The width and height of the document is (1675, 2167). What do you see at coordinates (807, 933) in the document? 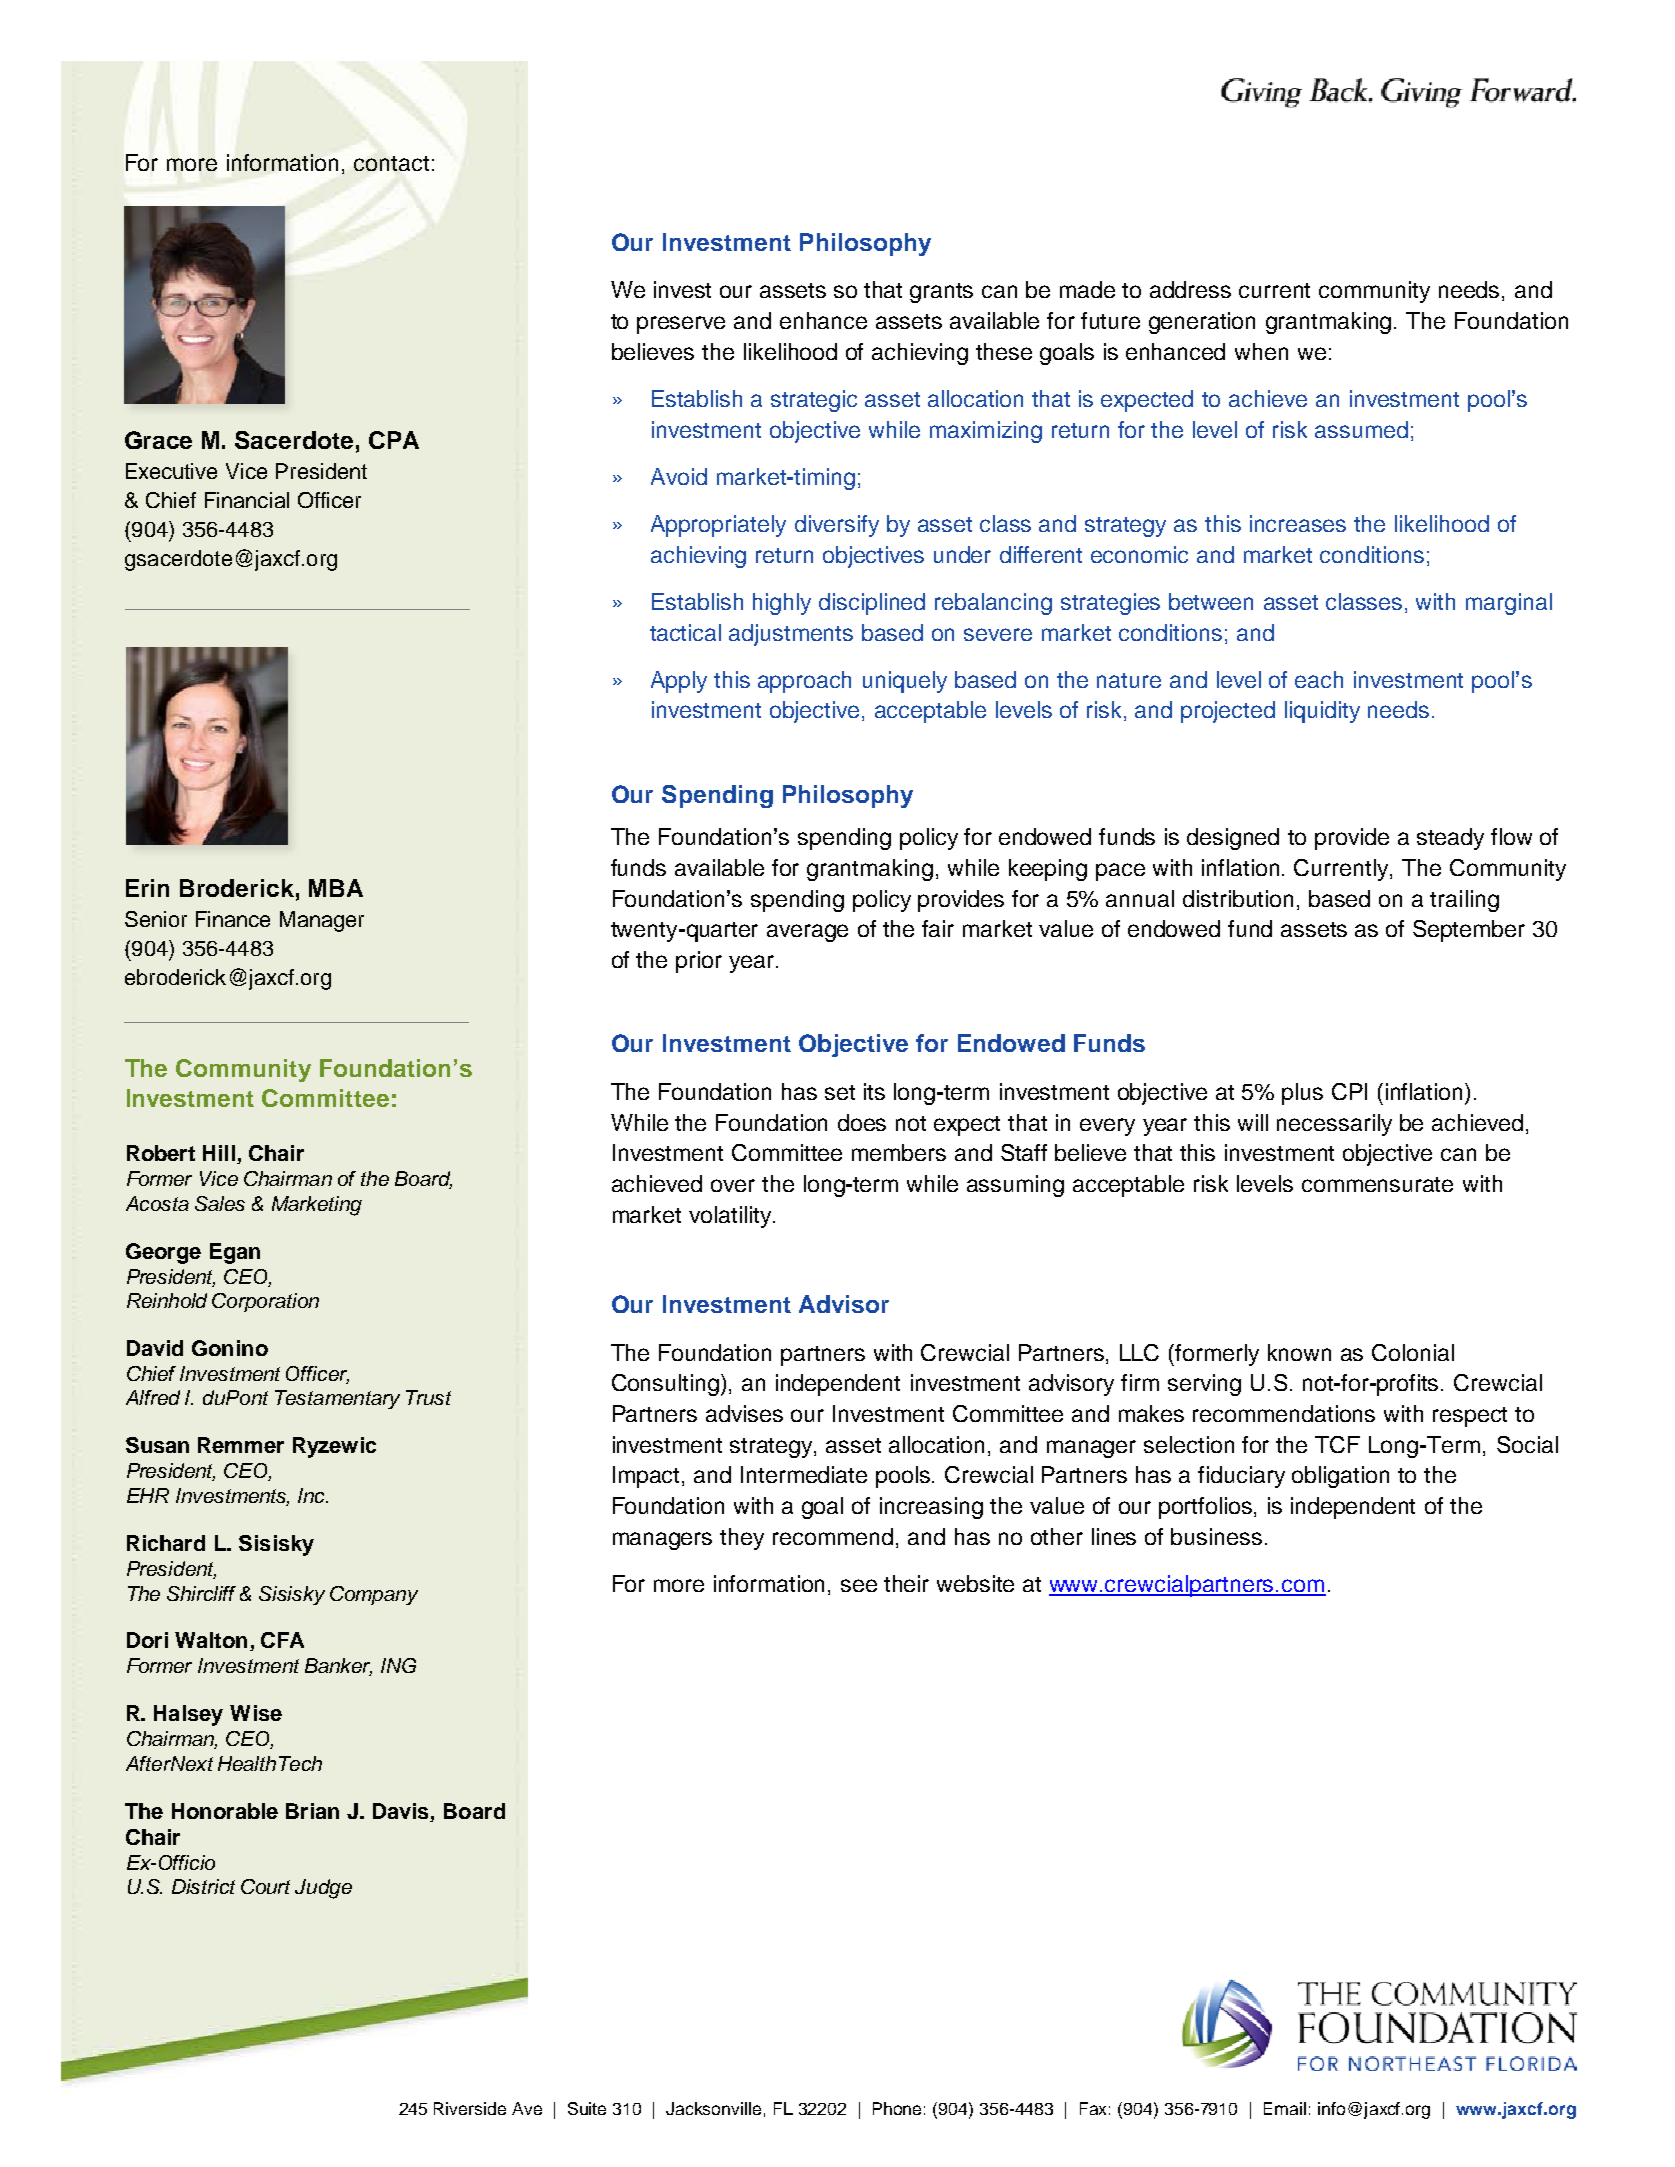
I see `average` at bounding box center [807, 933].
